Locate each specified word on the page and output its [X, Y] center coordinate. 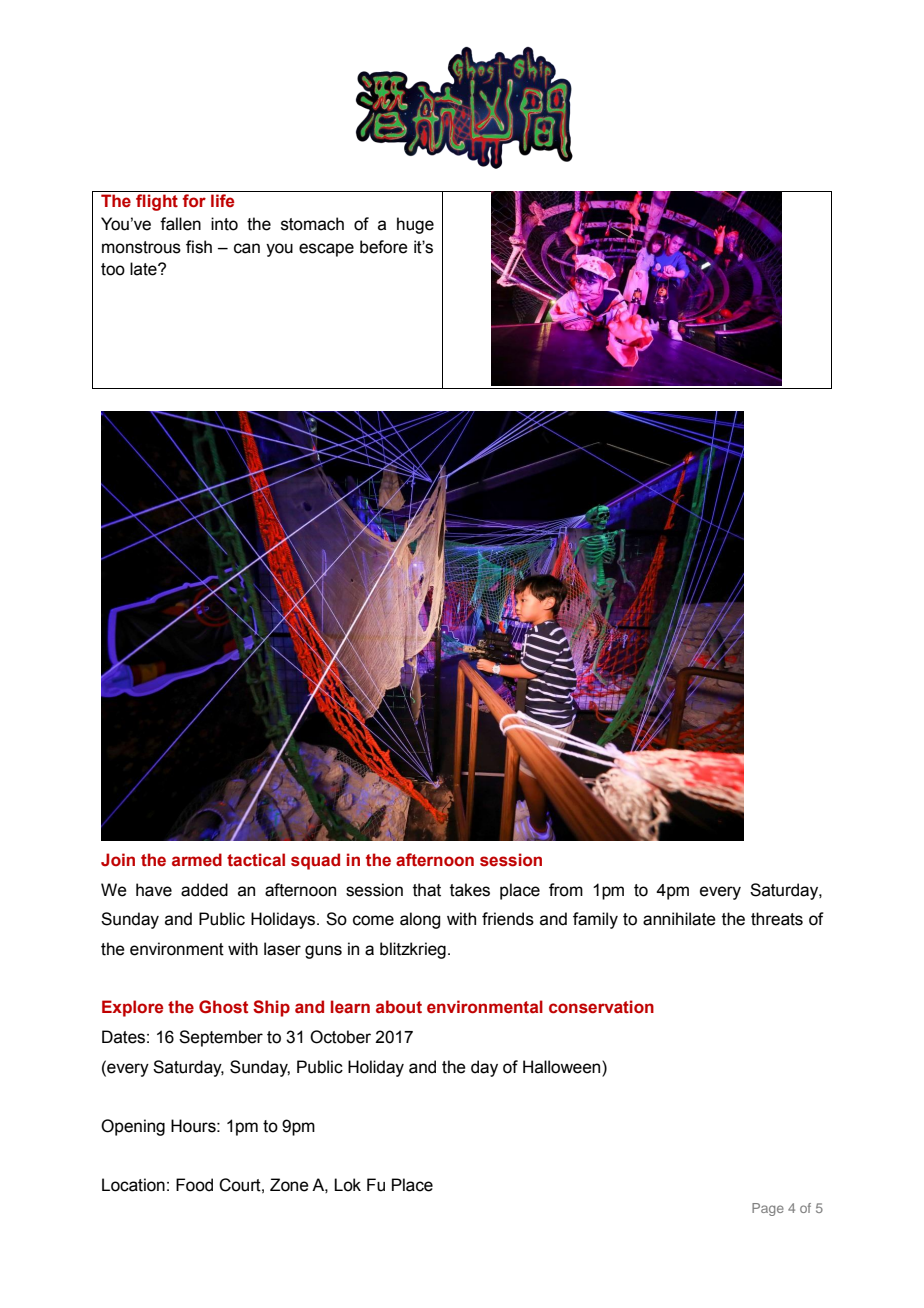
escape [326, 250]
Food [194, 1185]
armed [197, 860]
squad [315, 861]
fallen [180, 224]
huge [415, 225]
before [384, 247]
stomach [312, 224]
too [113, 269]
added [204, 890]
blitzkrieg [413, 950]
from [566, 890]
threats [777, 919]
